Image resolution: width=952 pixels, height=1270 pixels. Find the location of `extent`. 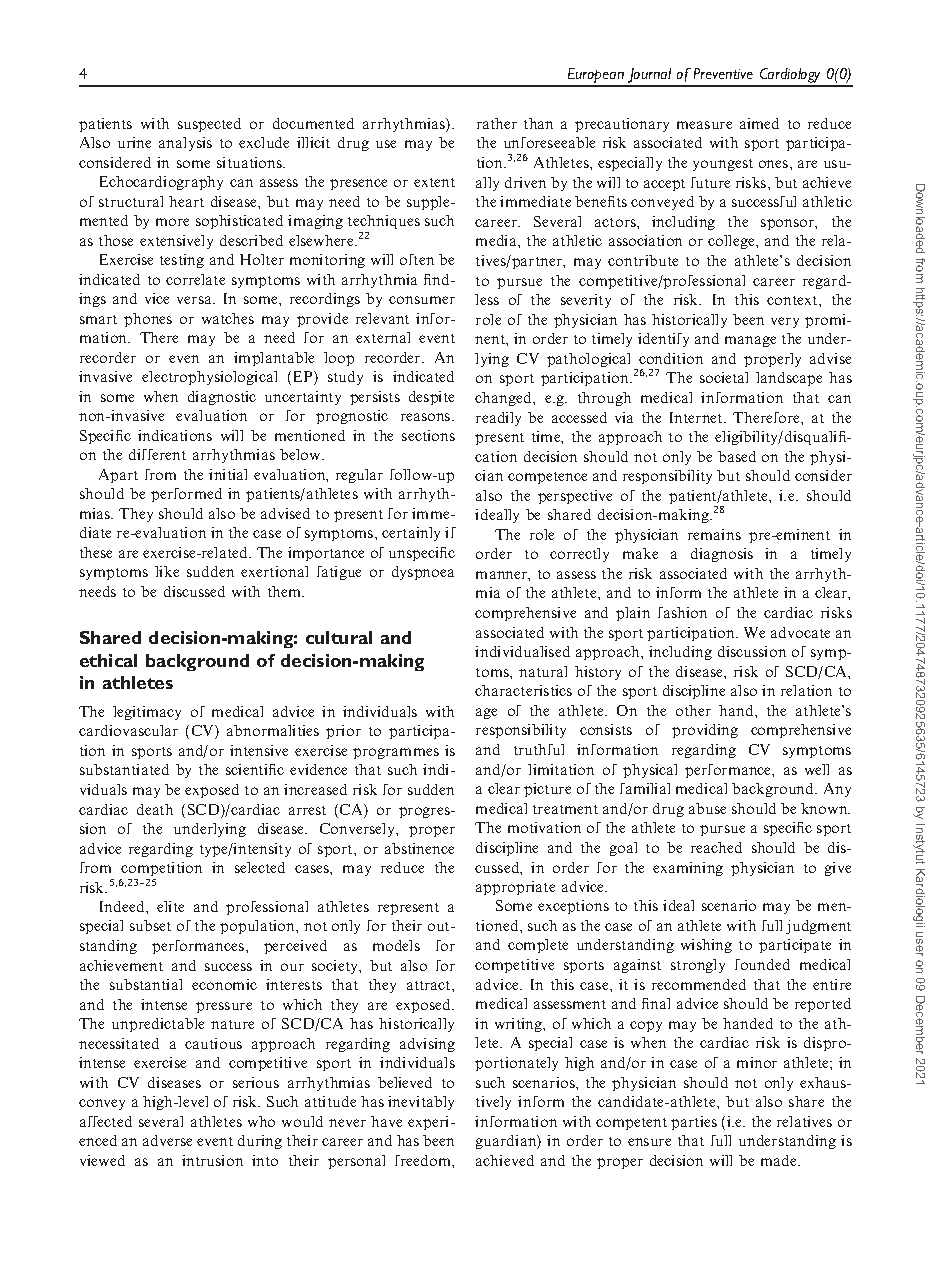

extent is located at coordinates (434, 182).
